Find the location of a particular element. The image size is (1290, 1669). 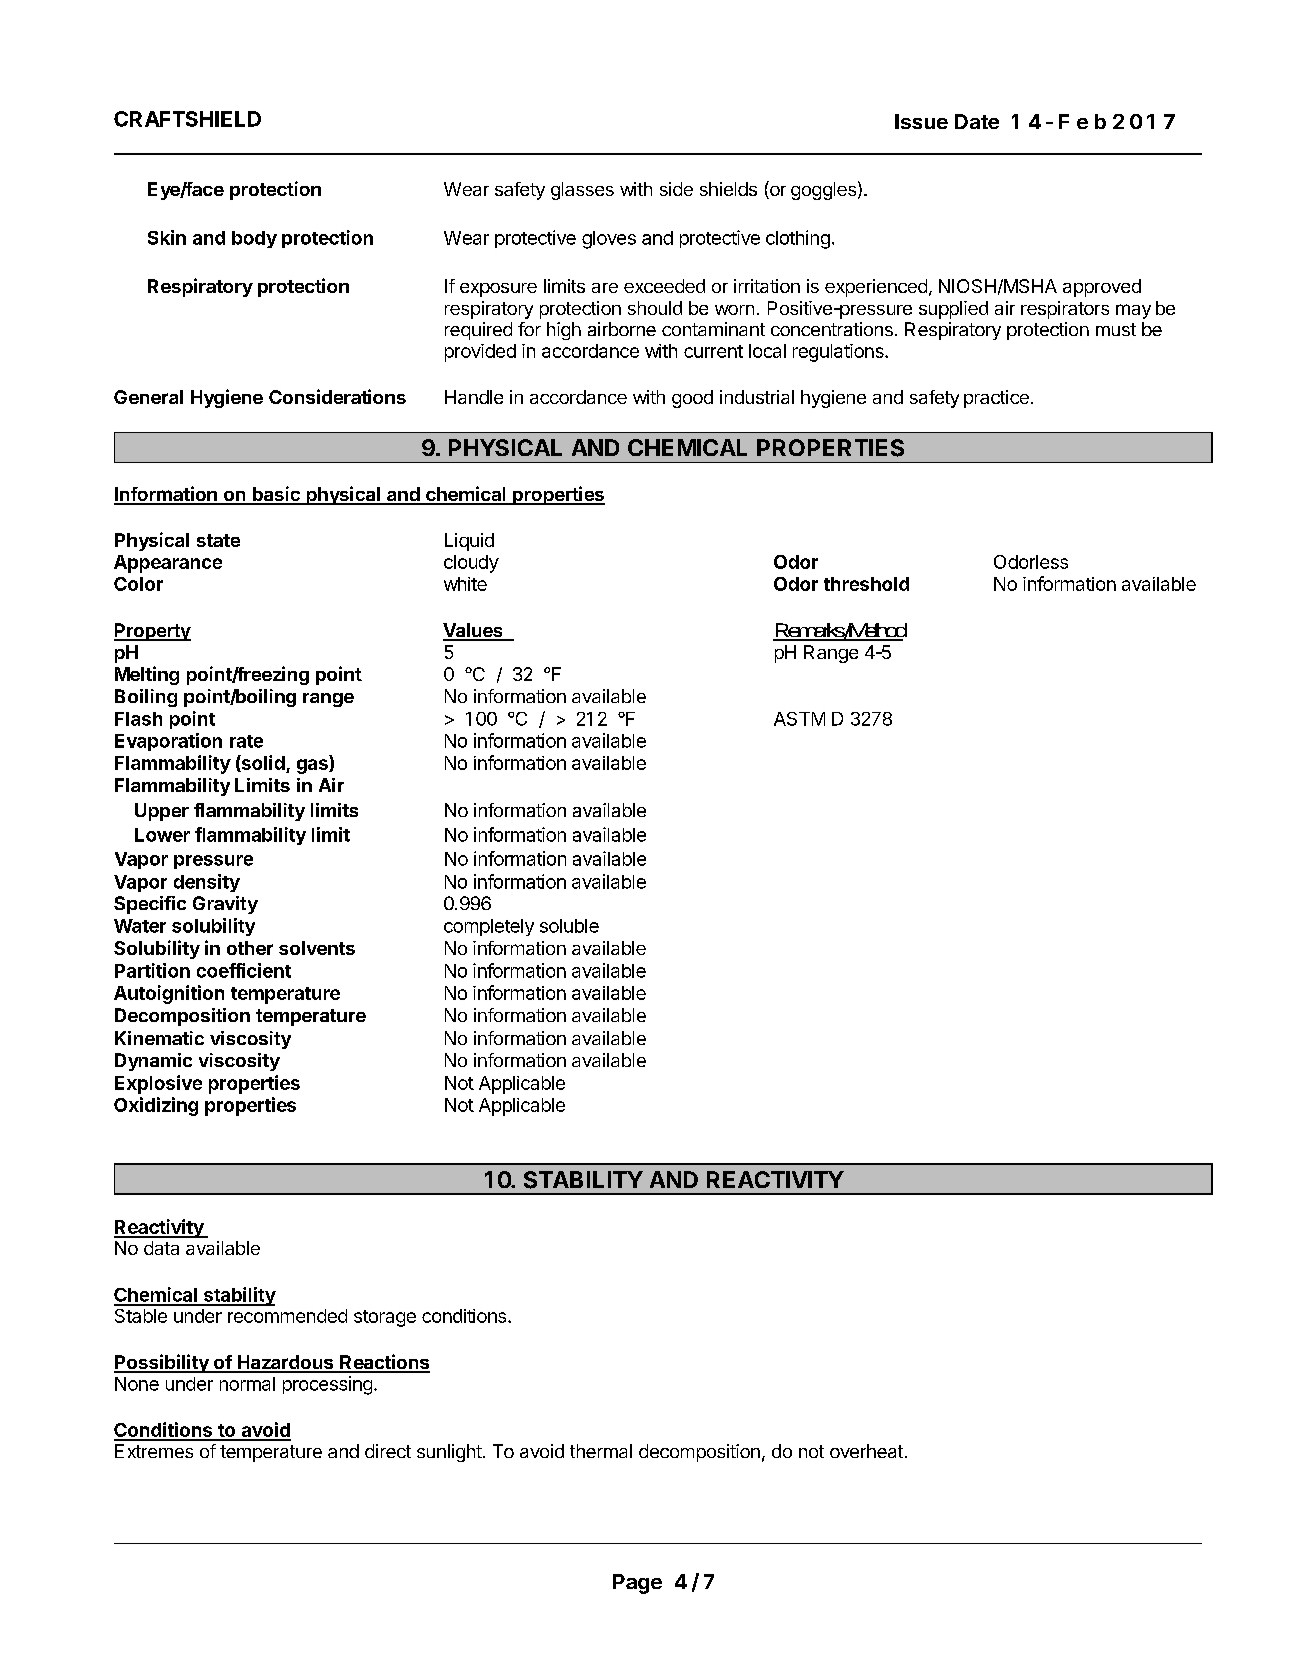

glasses is located at coordinates (582, 191).
